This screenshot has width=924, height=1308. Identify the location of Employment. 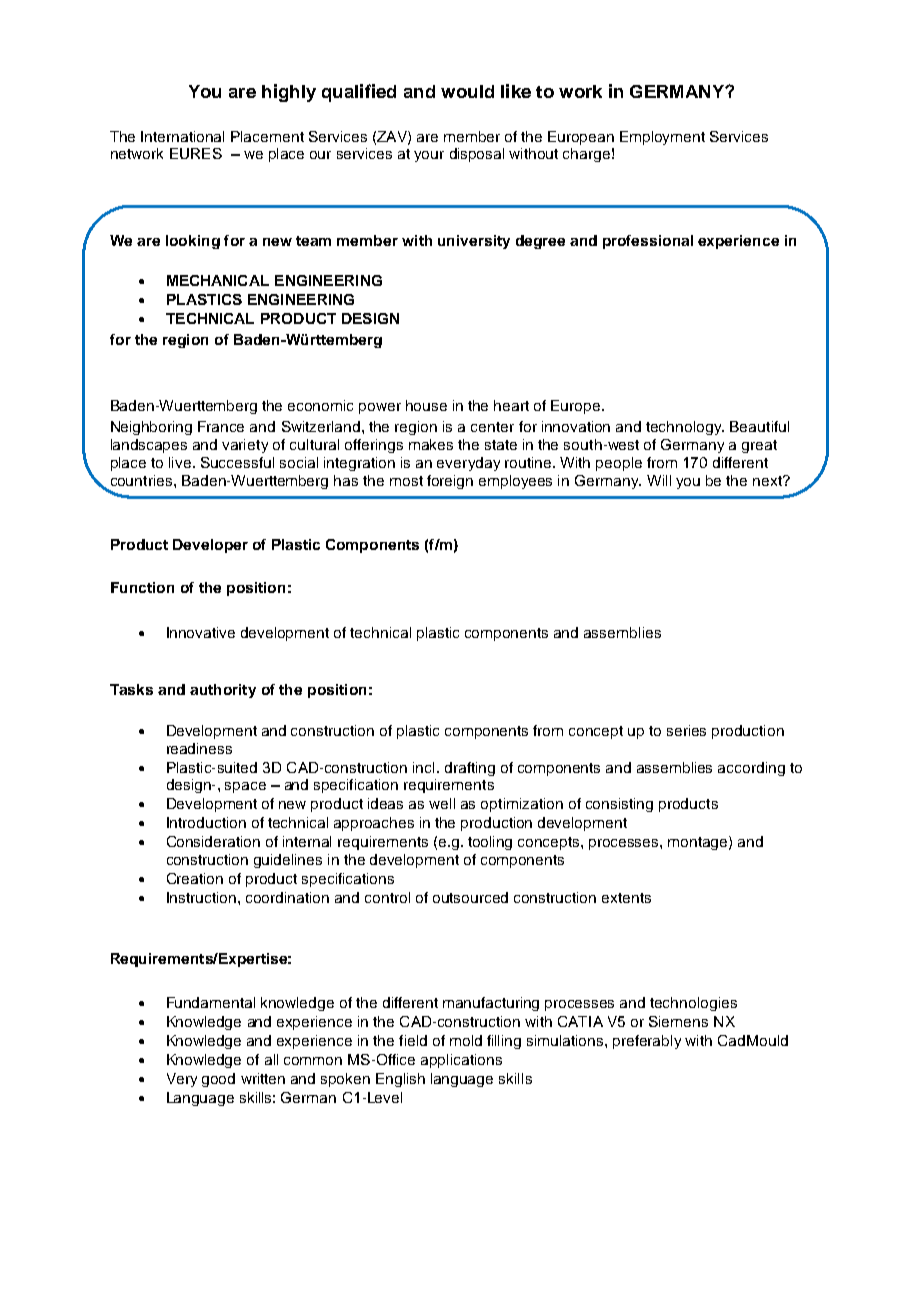
(662, 138).
